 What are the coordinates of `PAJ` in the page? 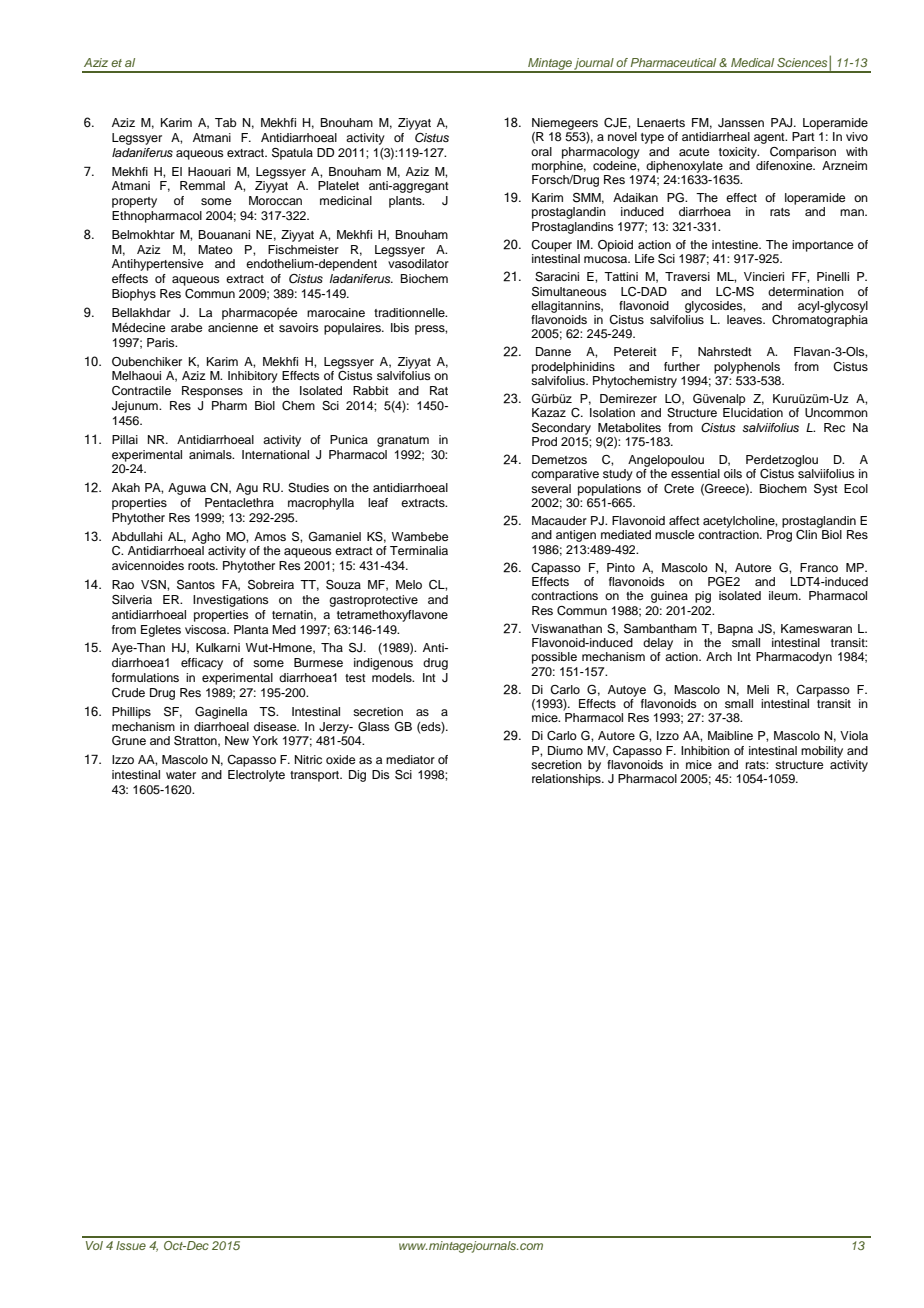 It's located at (783, 123).
